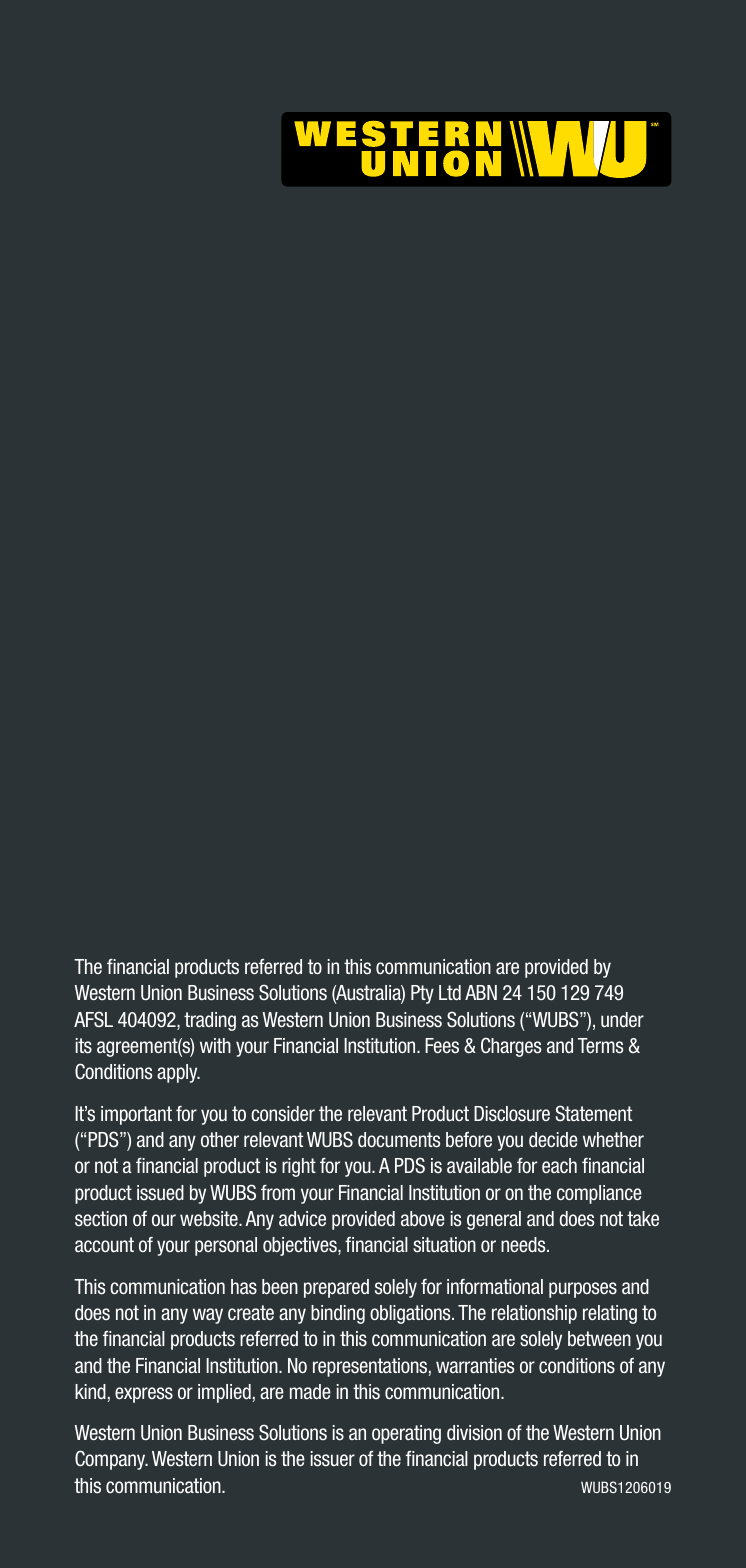 This screenshot has height=1568, width=746. What do you see at coordinates (524, 1245) in the screenshot?
I see `needs` at bounding box center [524, 1245].
